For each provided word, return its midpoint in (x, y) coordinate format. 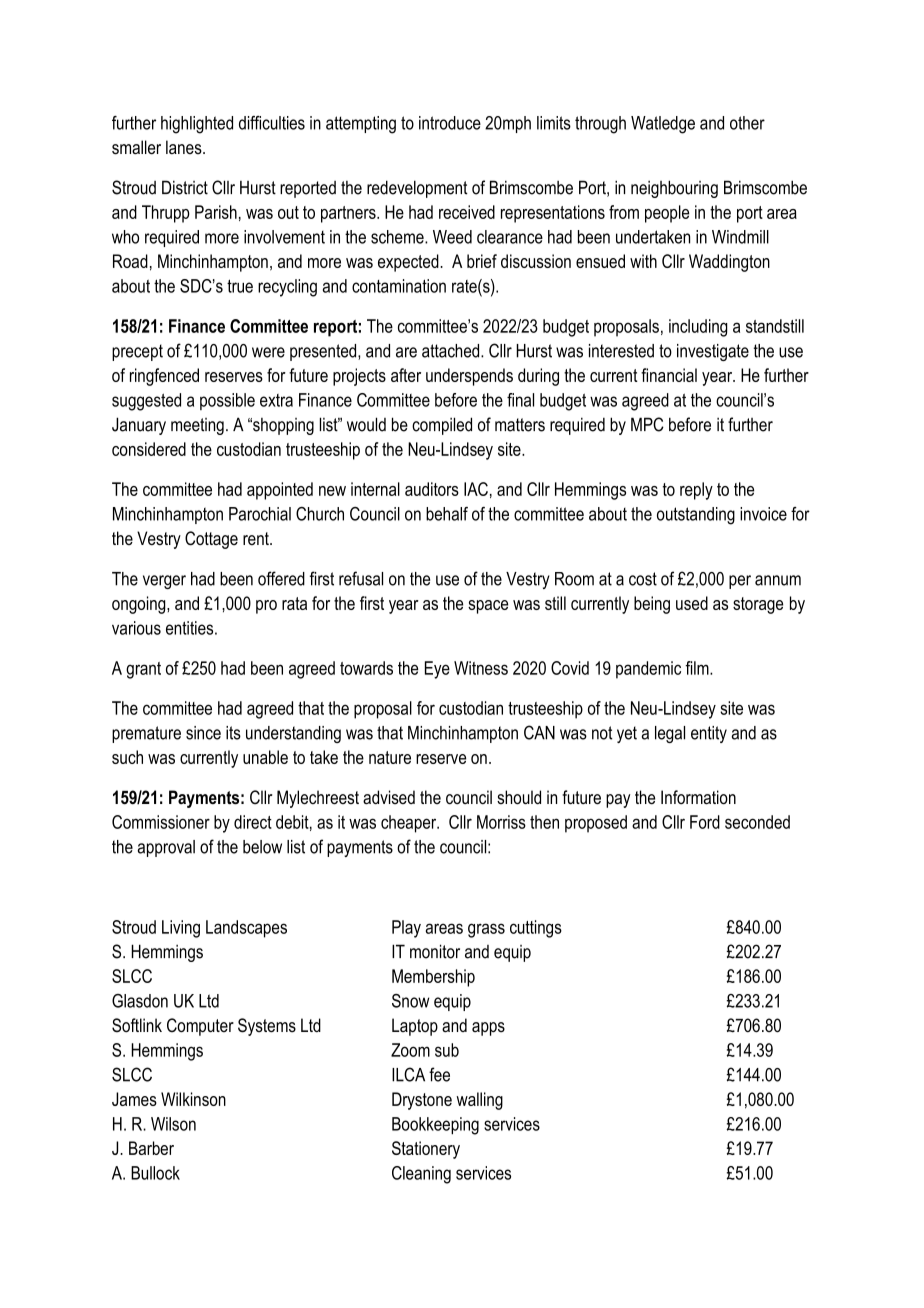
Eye (437, 670)
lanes (185, 147)
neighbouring (674, 189)
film (698, 668)
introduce (450, 123)
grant (143, 670)
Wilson (173, 1124)
